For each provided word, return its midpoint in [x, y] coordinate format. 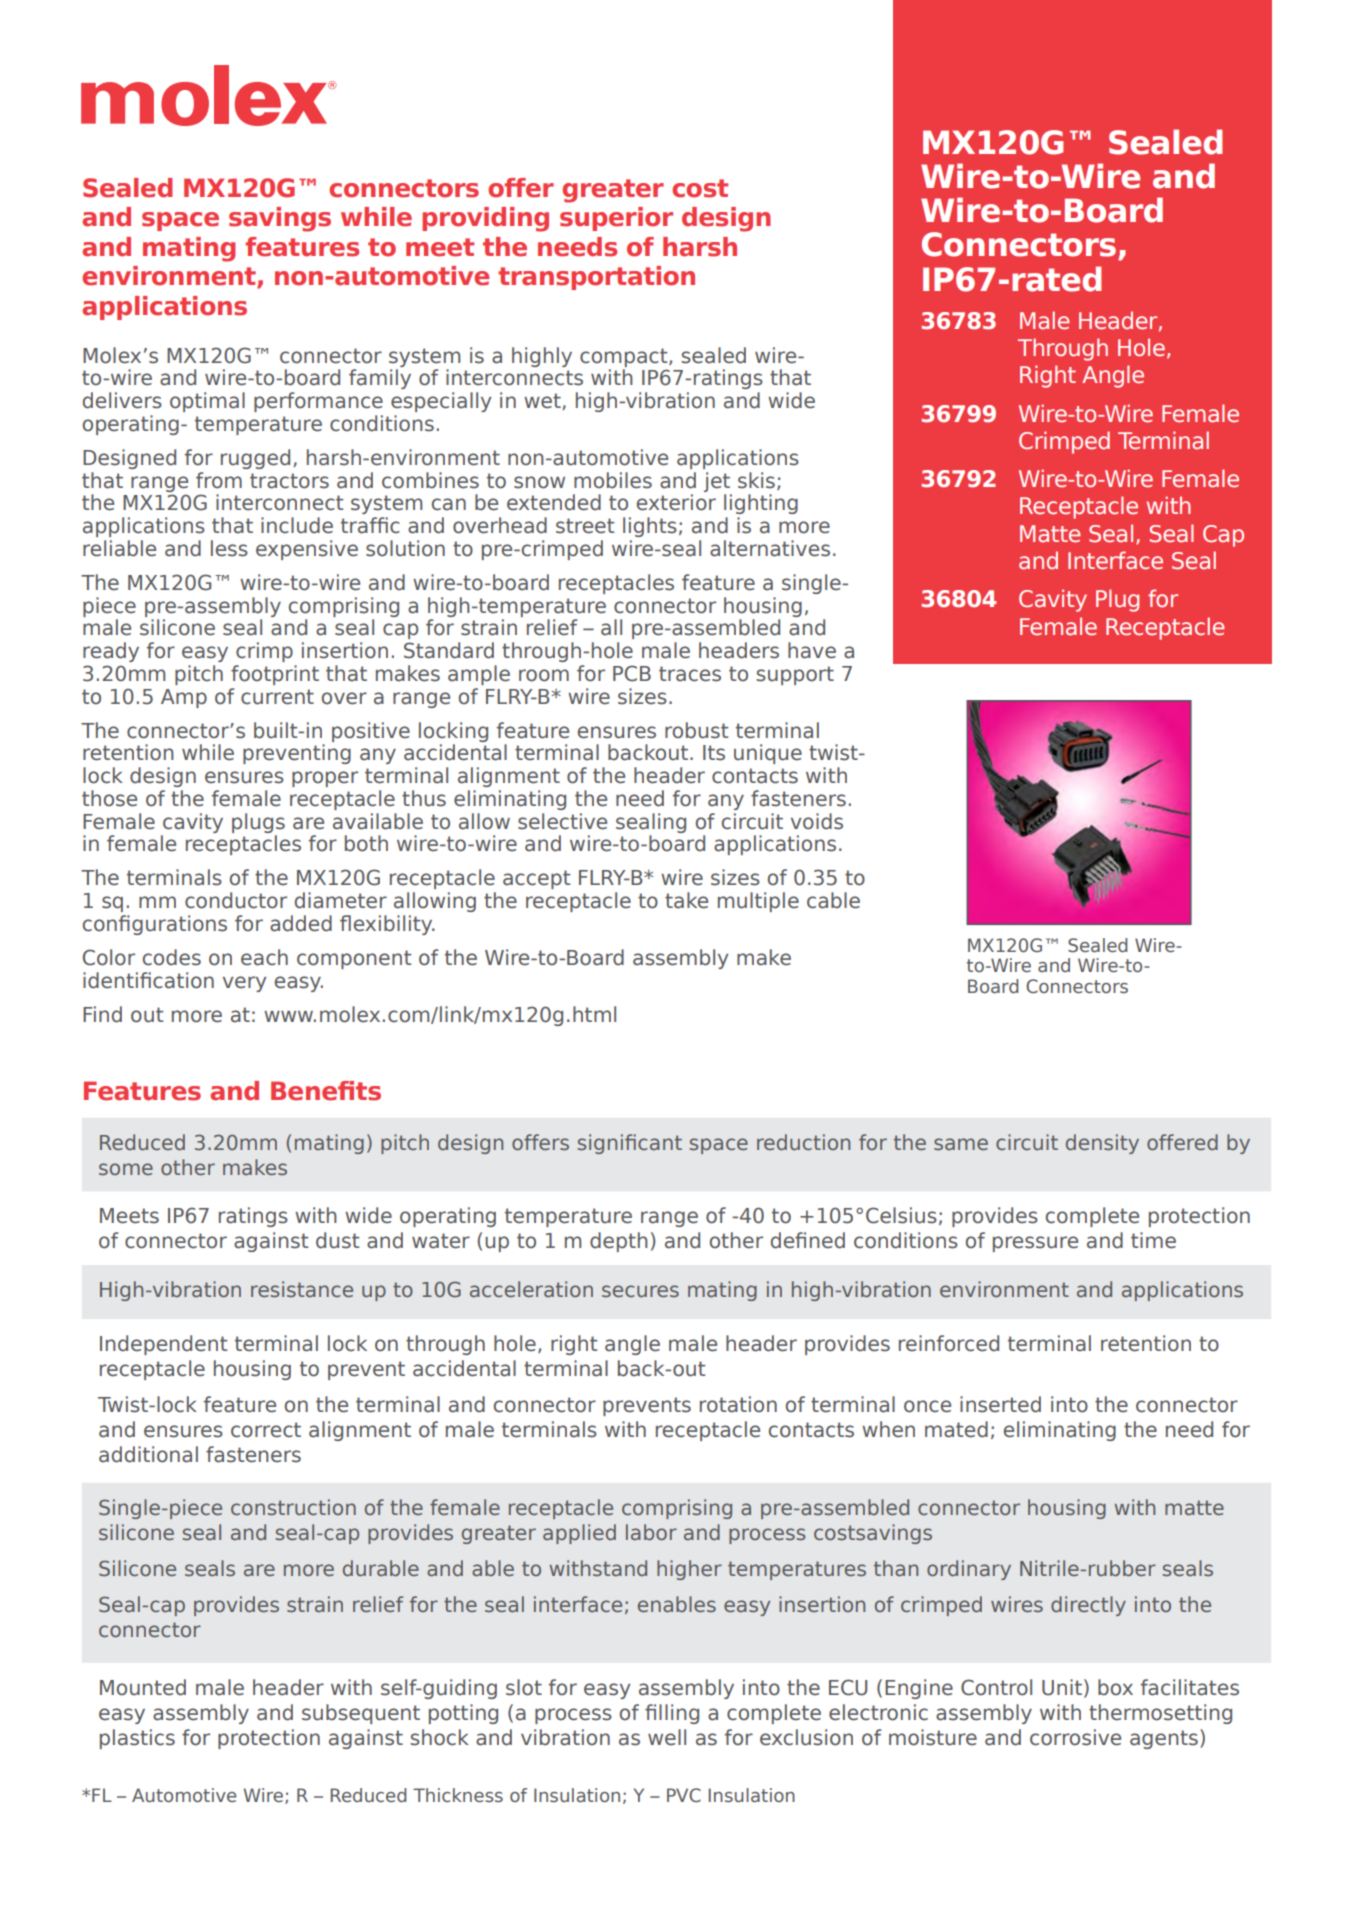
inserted [1000, 1404]
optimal [207, 402]
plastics [137, 1739]
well [667, 1737]
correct [266, 1430]
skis [756, 480]
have [812, 650]
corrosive [1075, 1737]
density [1102, 1144]
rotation [738, 1404]
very [245, 984]
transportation [596, 278]
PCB [632, 673]
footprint [275, 675]
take [686, 900]
